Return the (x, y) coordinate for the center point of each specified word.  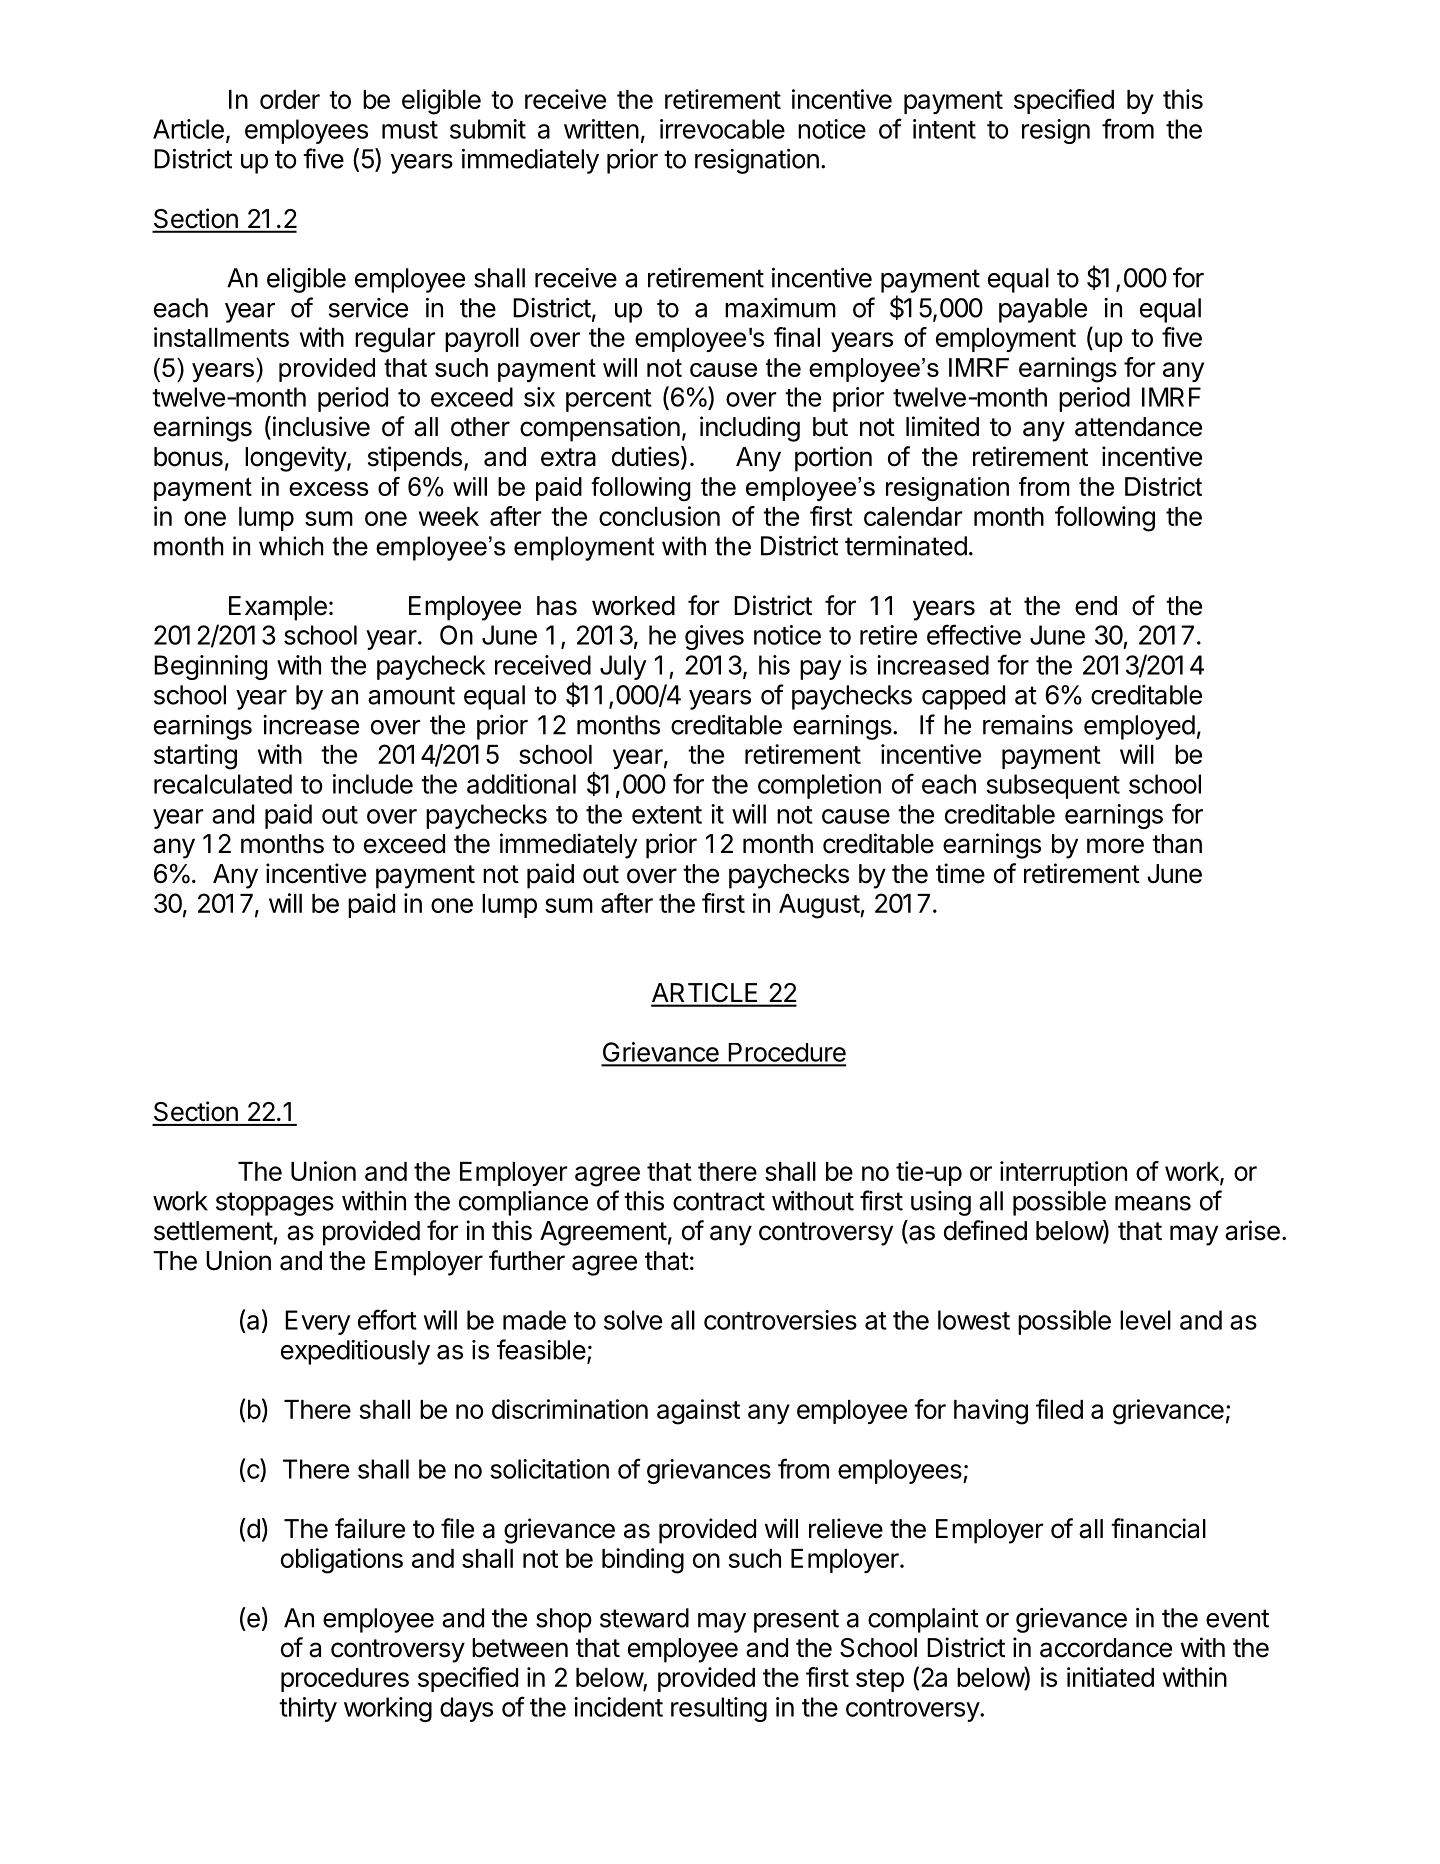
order (290, 99)
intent (944, 129)
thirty (308, 1709)
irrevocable (722, 129)
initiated (1110, 1677)
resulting (719, 1709)
